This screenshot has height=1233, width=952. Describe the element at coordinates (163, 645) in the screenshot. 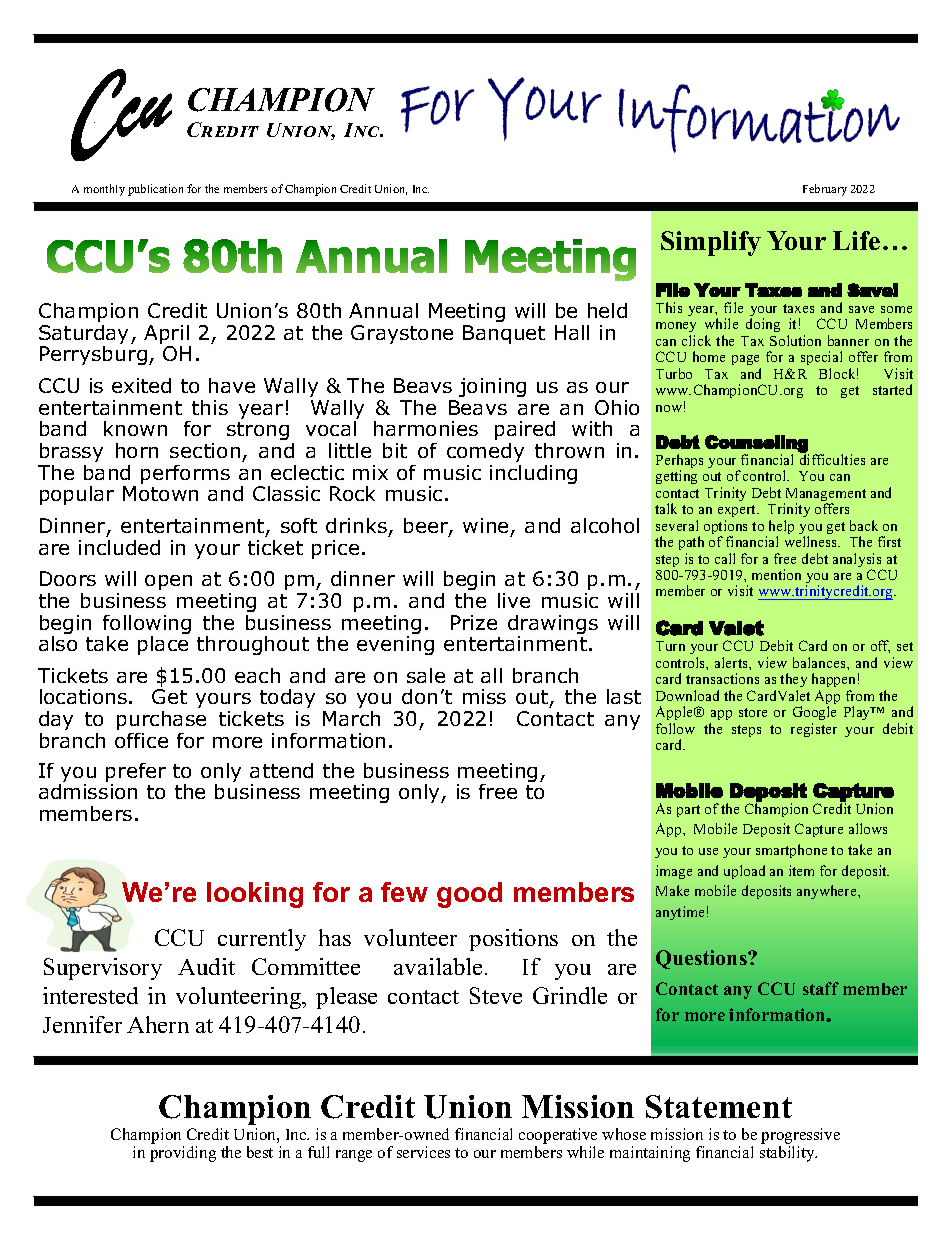

I see `place` at that location.
